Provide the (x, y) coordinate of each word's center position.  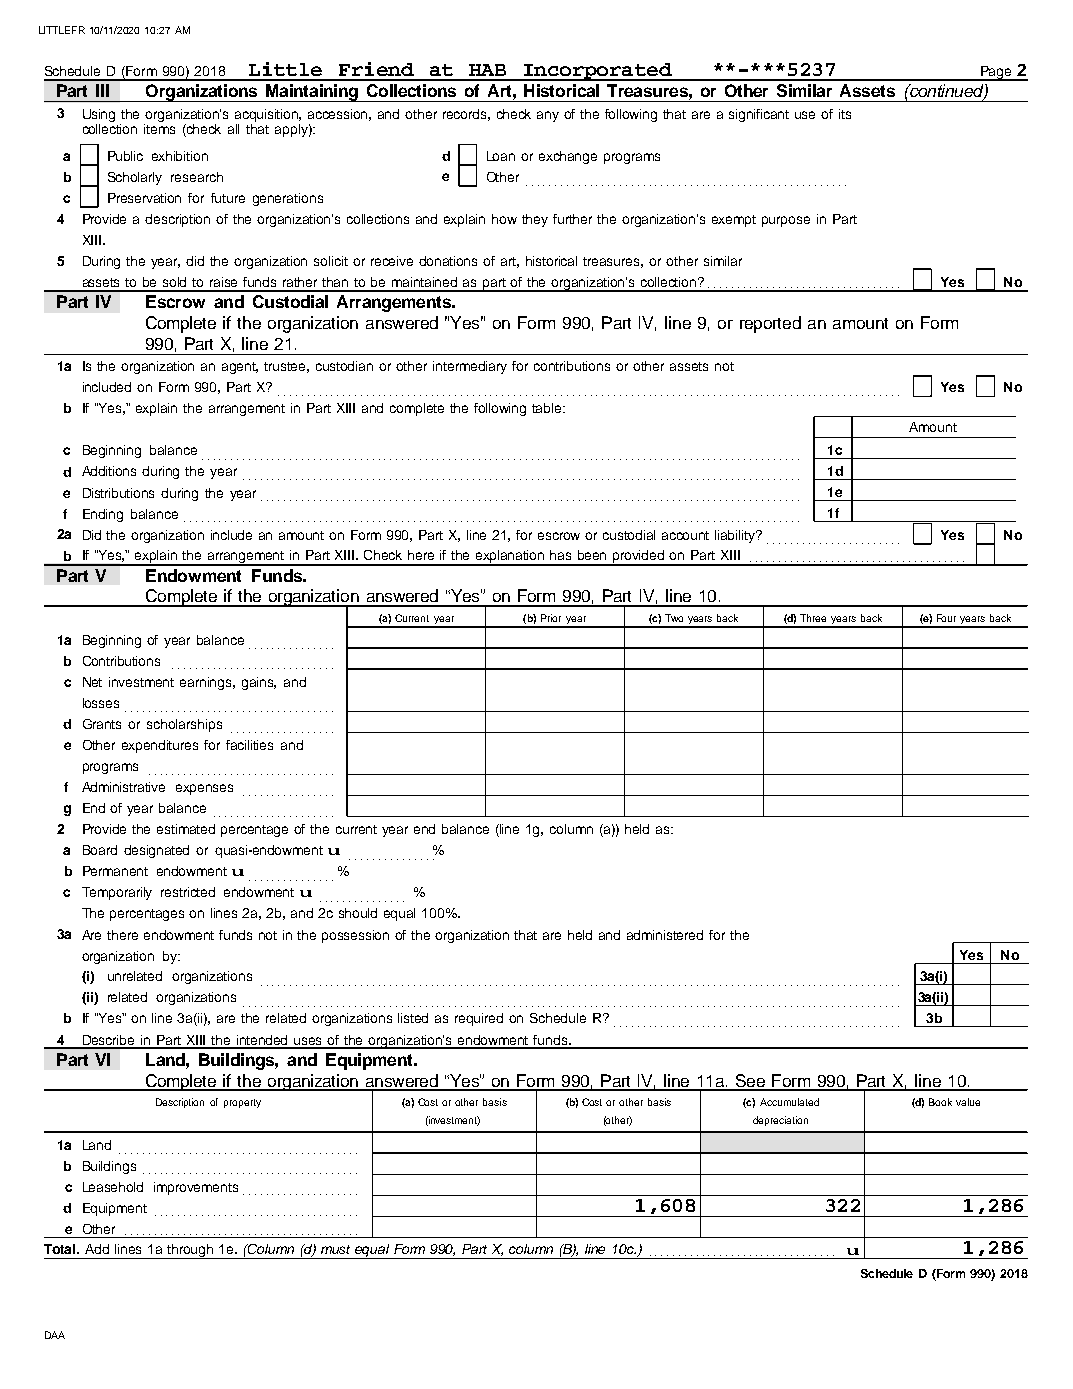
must (335, 1249)
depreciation (780, 1121)
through (191, 1251)
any (548, 116)
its (845, 114)
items (159, 129)
